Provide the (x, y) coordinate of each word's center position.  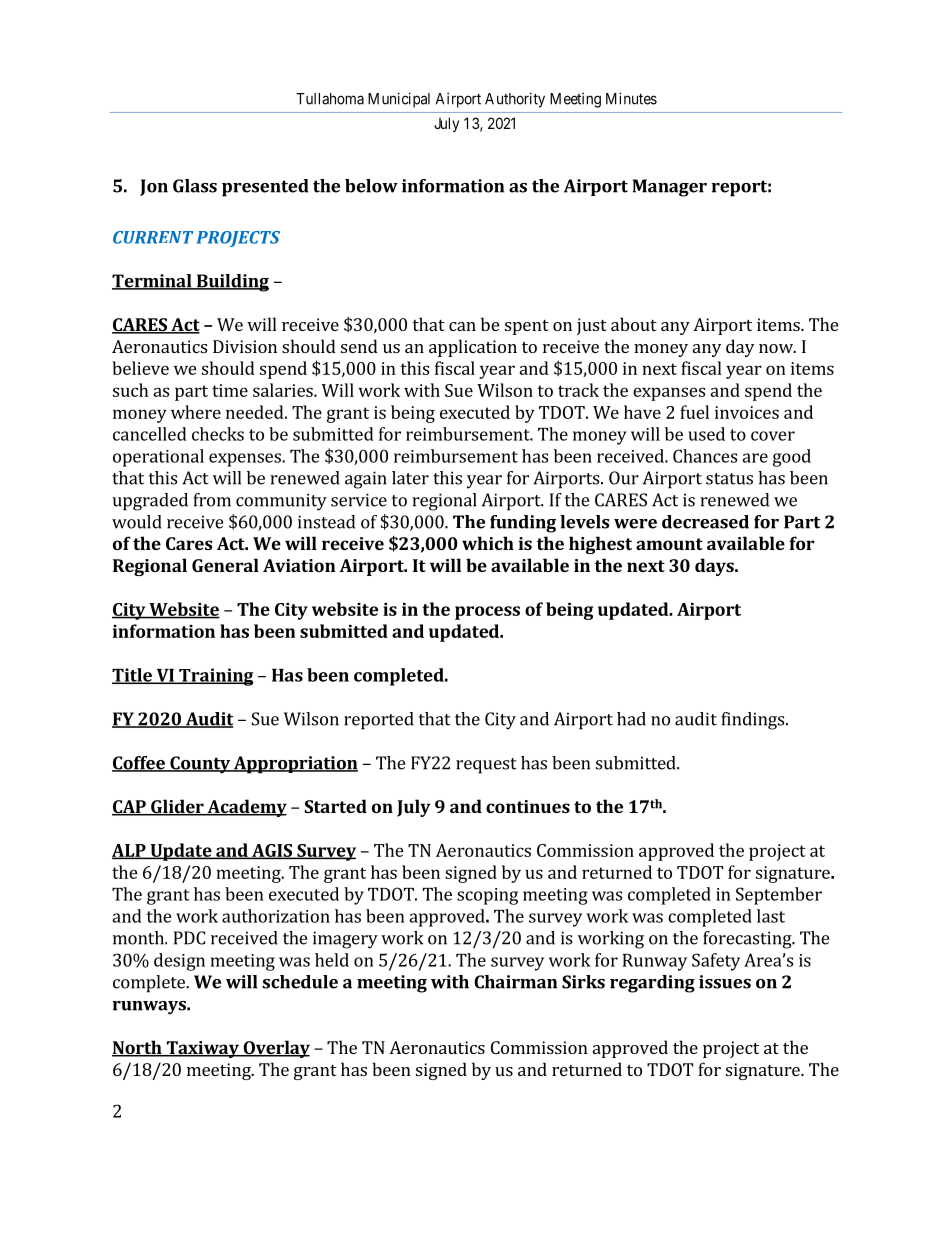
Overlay (275, 1049)
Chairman (515, 982)
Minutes (631, 98)
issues (725, 982)
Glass (195, 186)
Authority (515, 100)
